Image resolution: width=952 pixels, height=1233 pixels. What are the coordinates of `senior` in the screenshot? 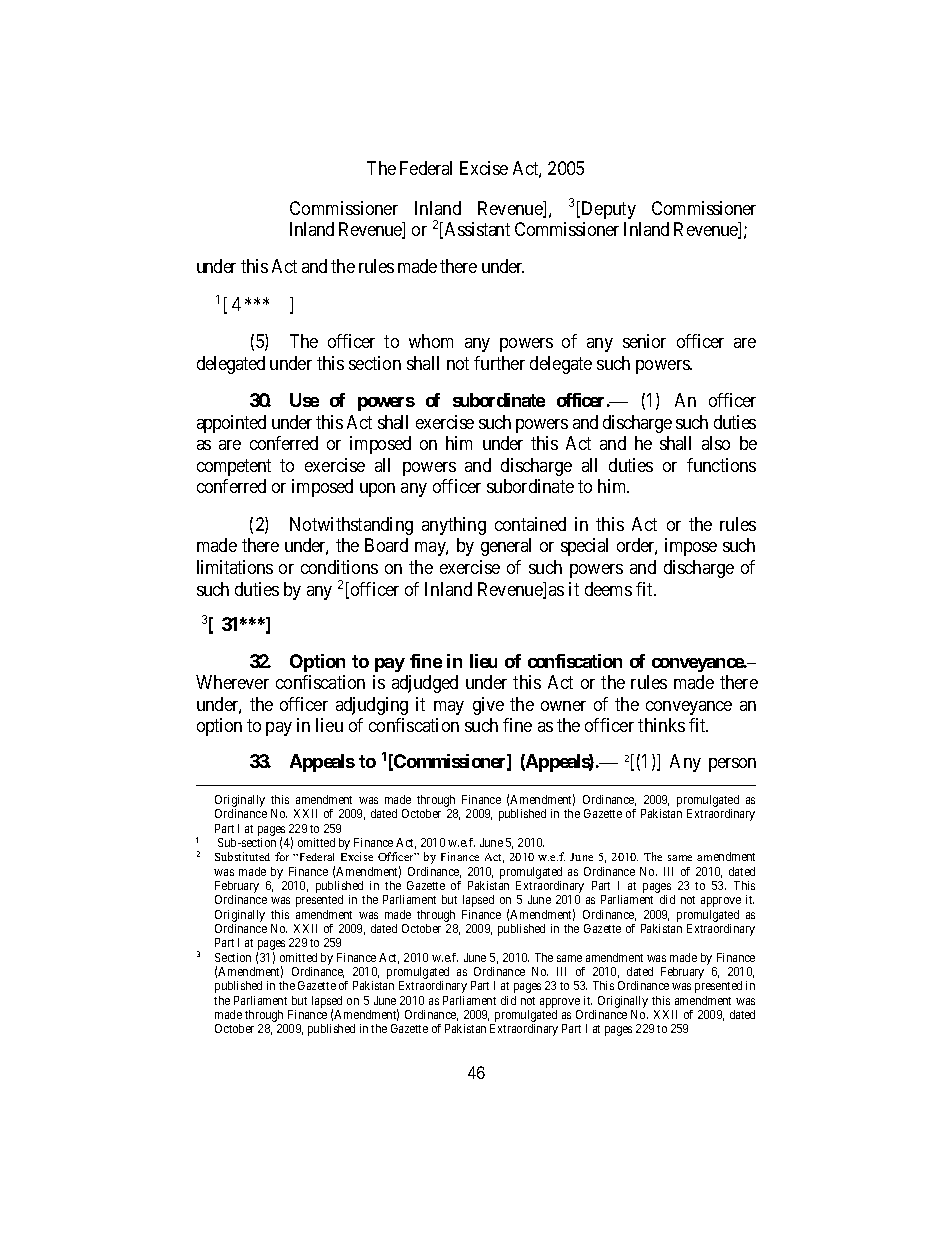 It's located at (644, 341).
